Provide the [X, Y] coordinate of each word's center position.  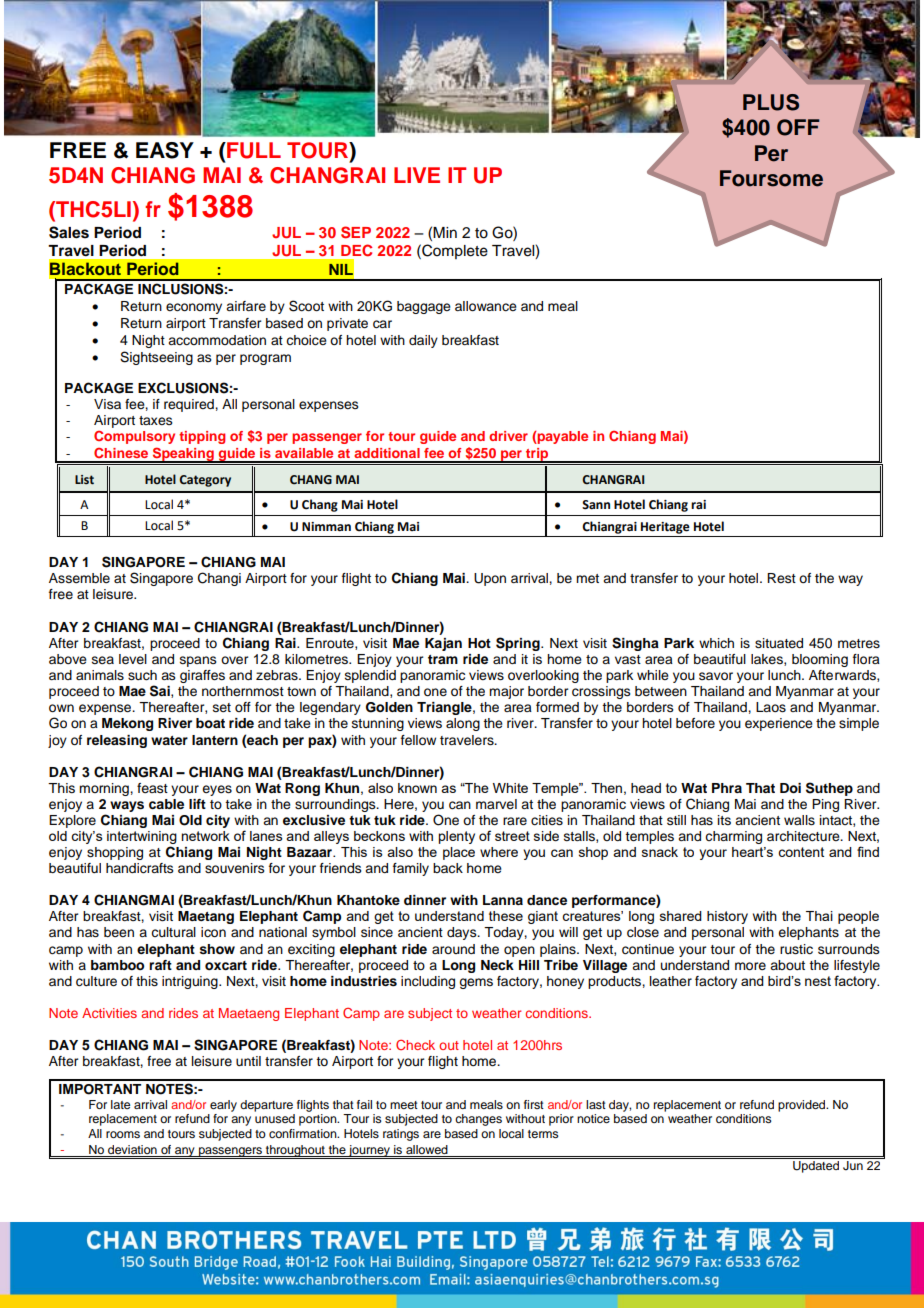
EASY [165, 150]
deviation [132, 1149]
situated [779, 643]
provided [803, 1106]
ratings [401, 1135]
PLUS [771, 102]
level [133, 659]
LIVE [417, 175]
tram [443, 659]
